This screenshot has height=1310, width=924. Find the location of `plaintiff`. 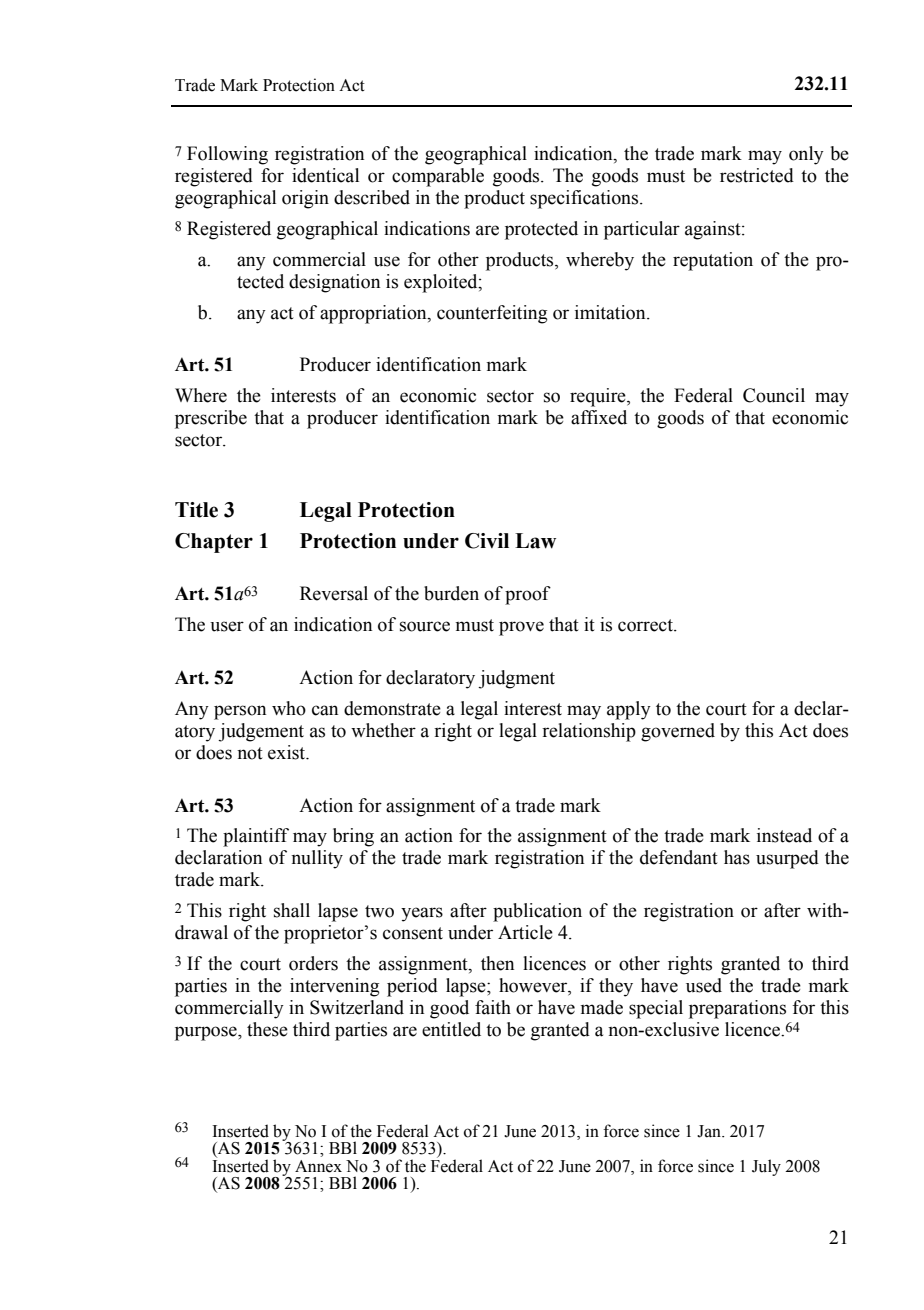

plaintiff is located at coordinates (256, 837).
